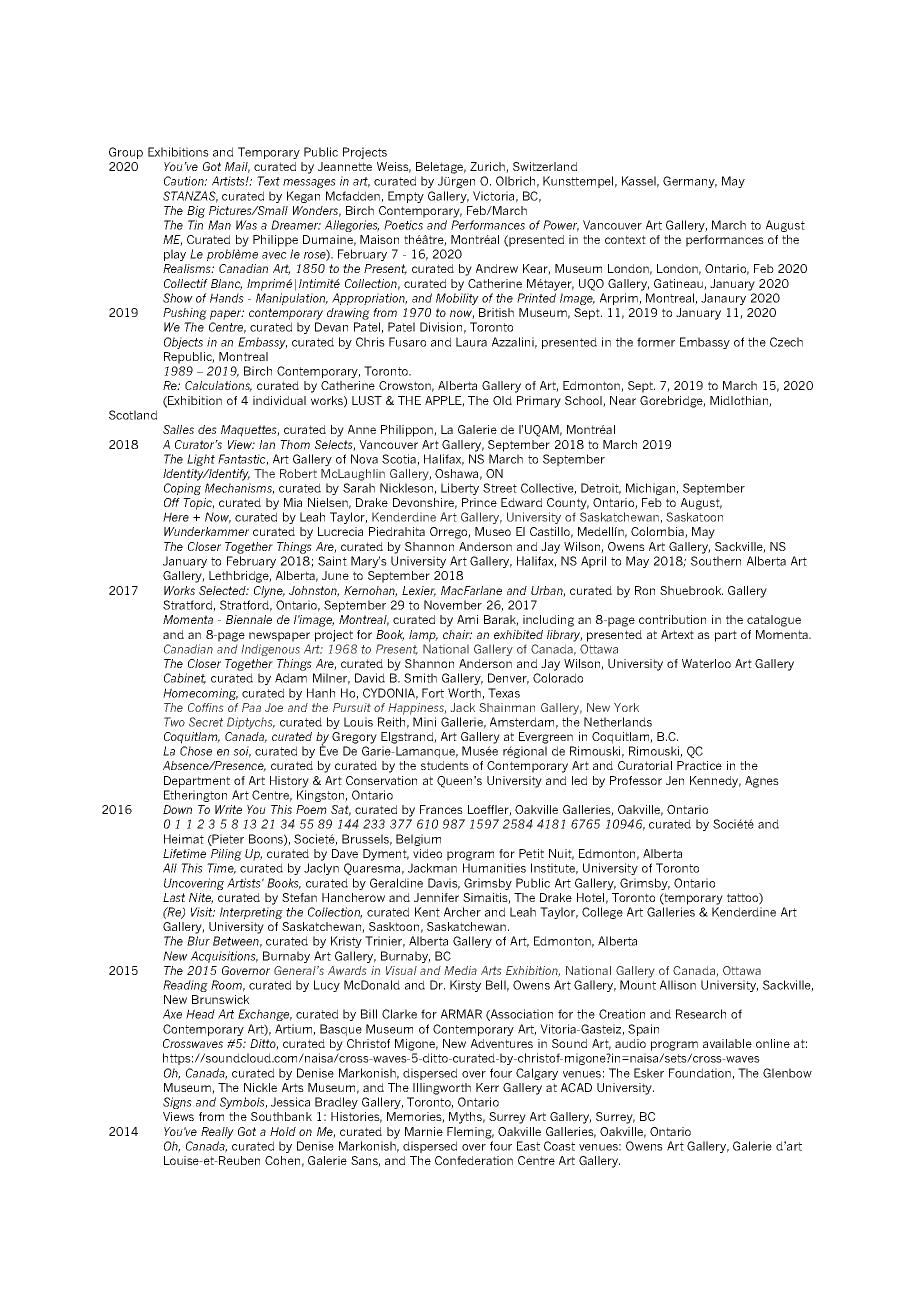 The width and height of the page is (924, 1308). I want to click on Zurich, so click(488, 167).
